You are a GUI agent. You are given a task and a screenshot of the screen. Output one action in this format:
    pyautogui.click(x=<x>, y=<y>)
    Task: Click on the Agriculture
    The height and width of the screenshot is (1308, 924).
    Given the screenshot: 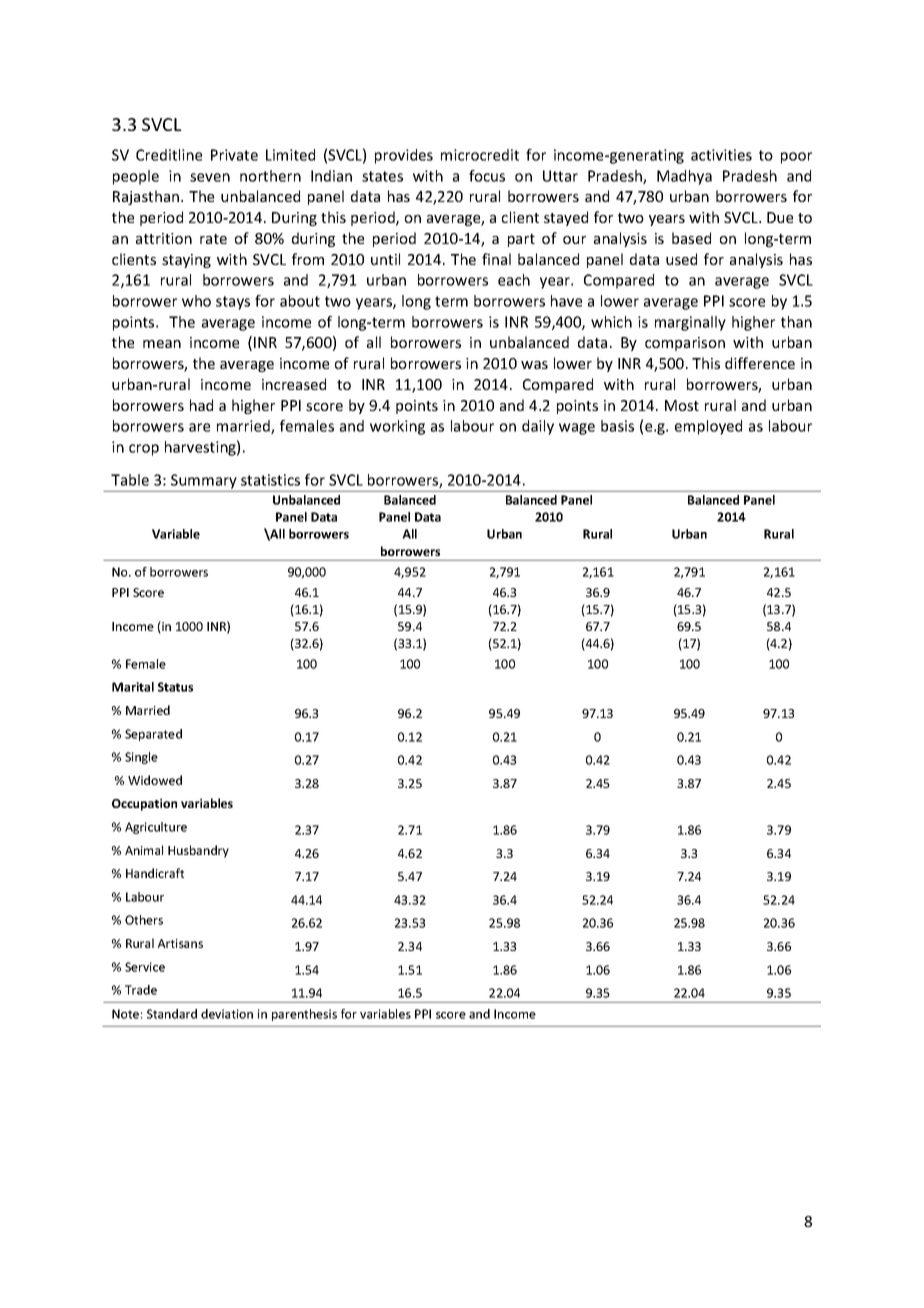 What is the action you would take?
    pyautogui.click(x=156, y=828)
